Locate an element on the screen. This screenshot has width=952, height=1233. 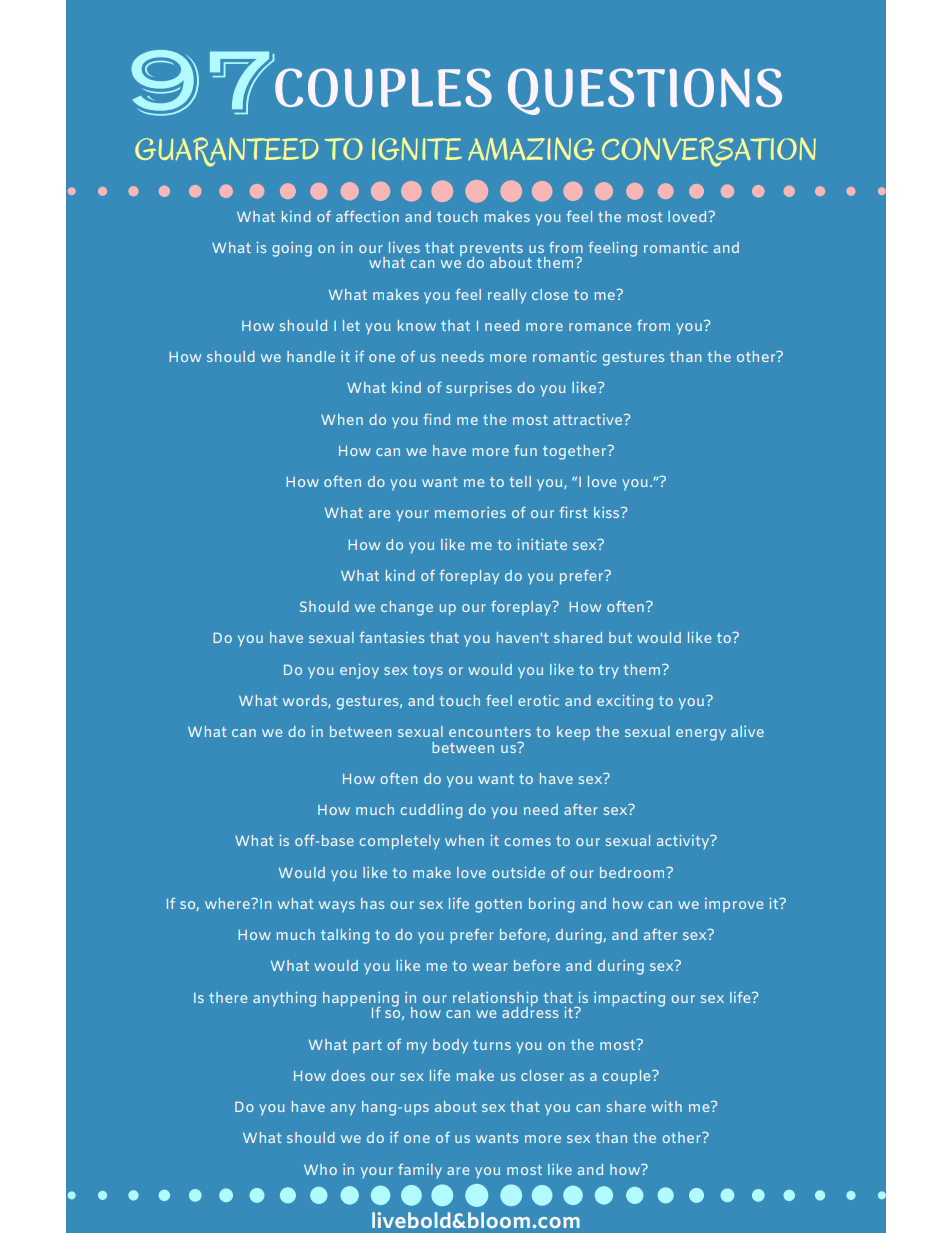
Who is located at coordinates (320, 1169).
